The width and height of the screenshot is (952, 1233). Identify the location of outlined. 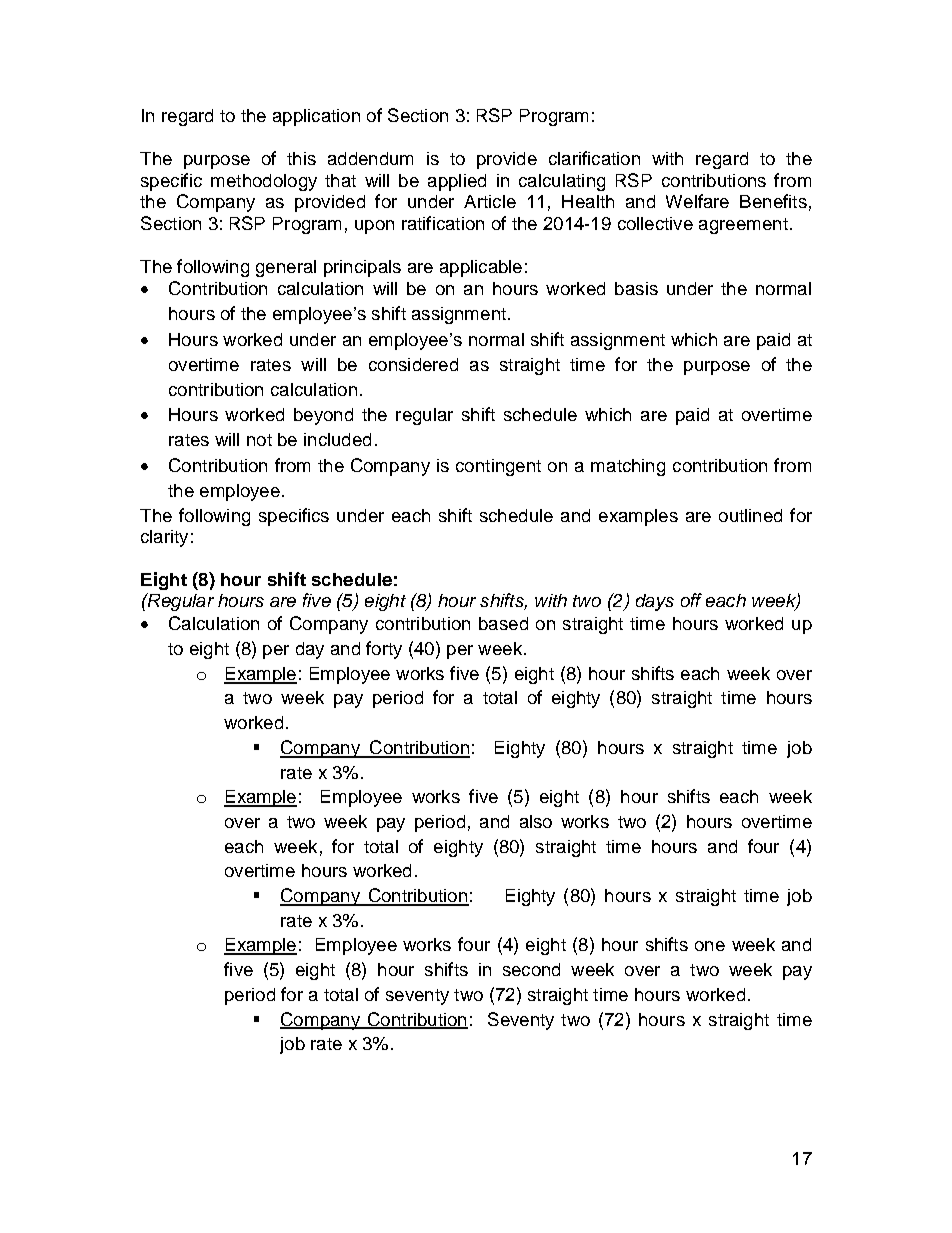
(750, 515).
